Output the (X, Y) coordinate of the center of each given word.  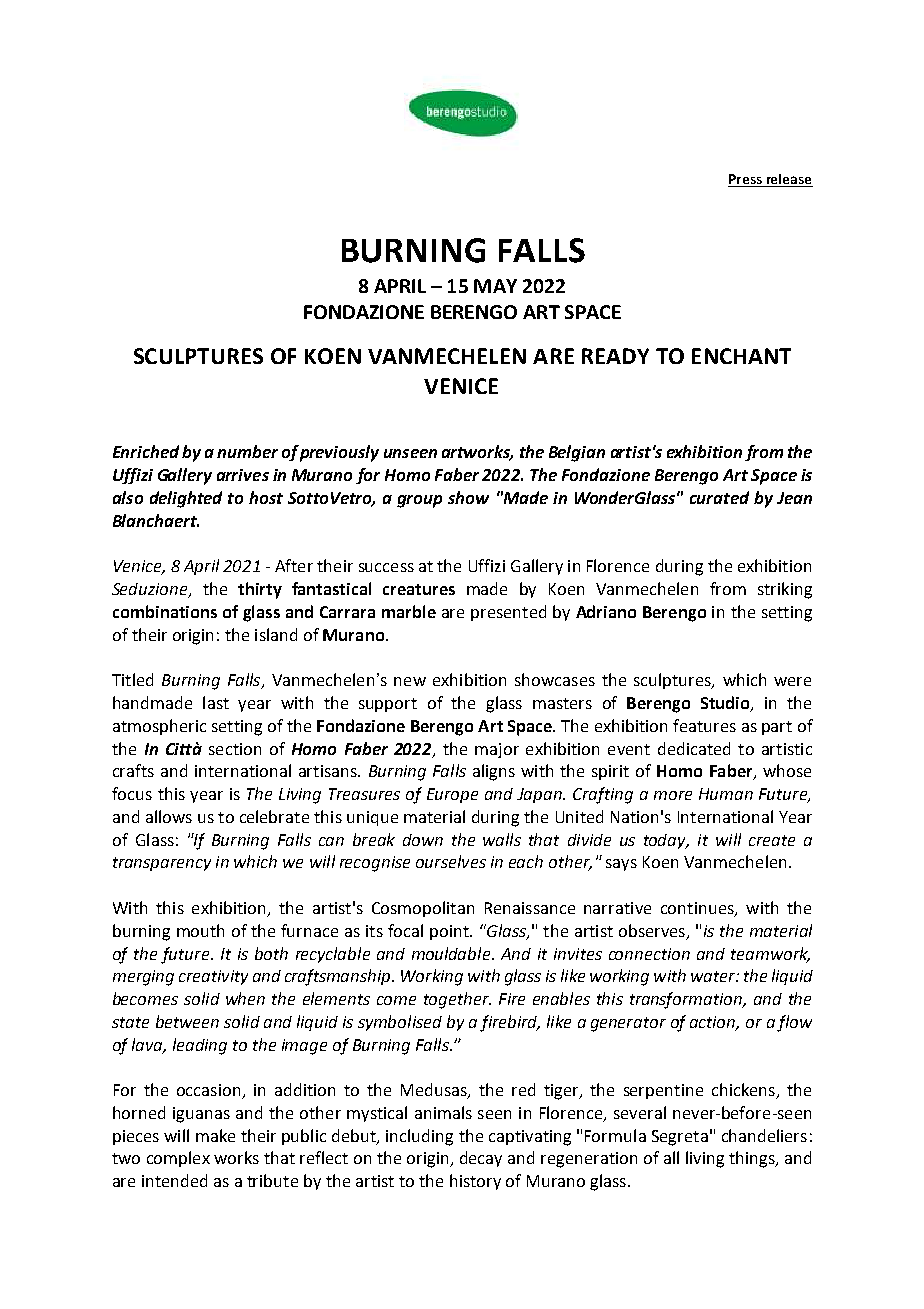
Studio (726, 704)
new (410, 681)
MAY (495, 286)
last (216, 702)
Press (746, 180)
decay (481, 1159)
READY (615, 356)
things (753, 1159)
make (215, 1135)
